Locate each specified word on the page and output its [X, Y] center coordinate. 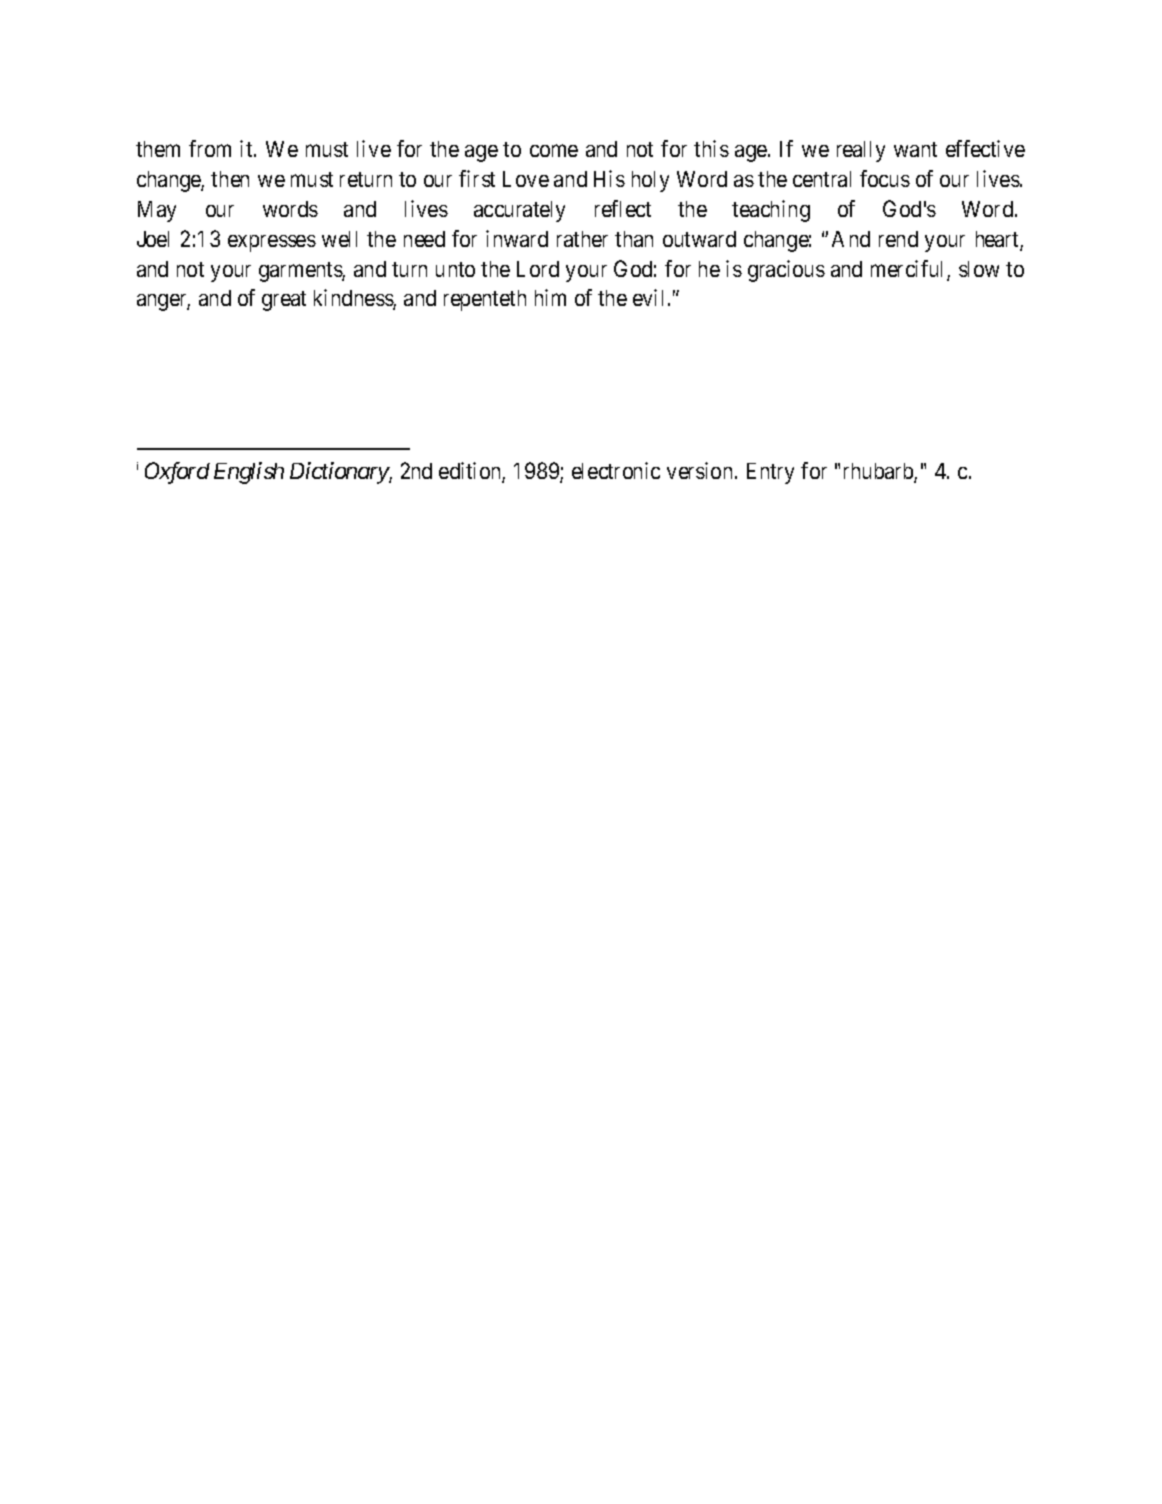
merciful [909, 270]
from [210, 148]
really [861, 151]
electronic [616, 470]
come [554, 150]
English [249, 473]
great [284, 301]
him [550, 297]
